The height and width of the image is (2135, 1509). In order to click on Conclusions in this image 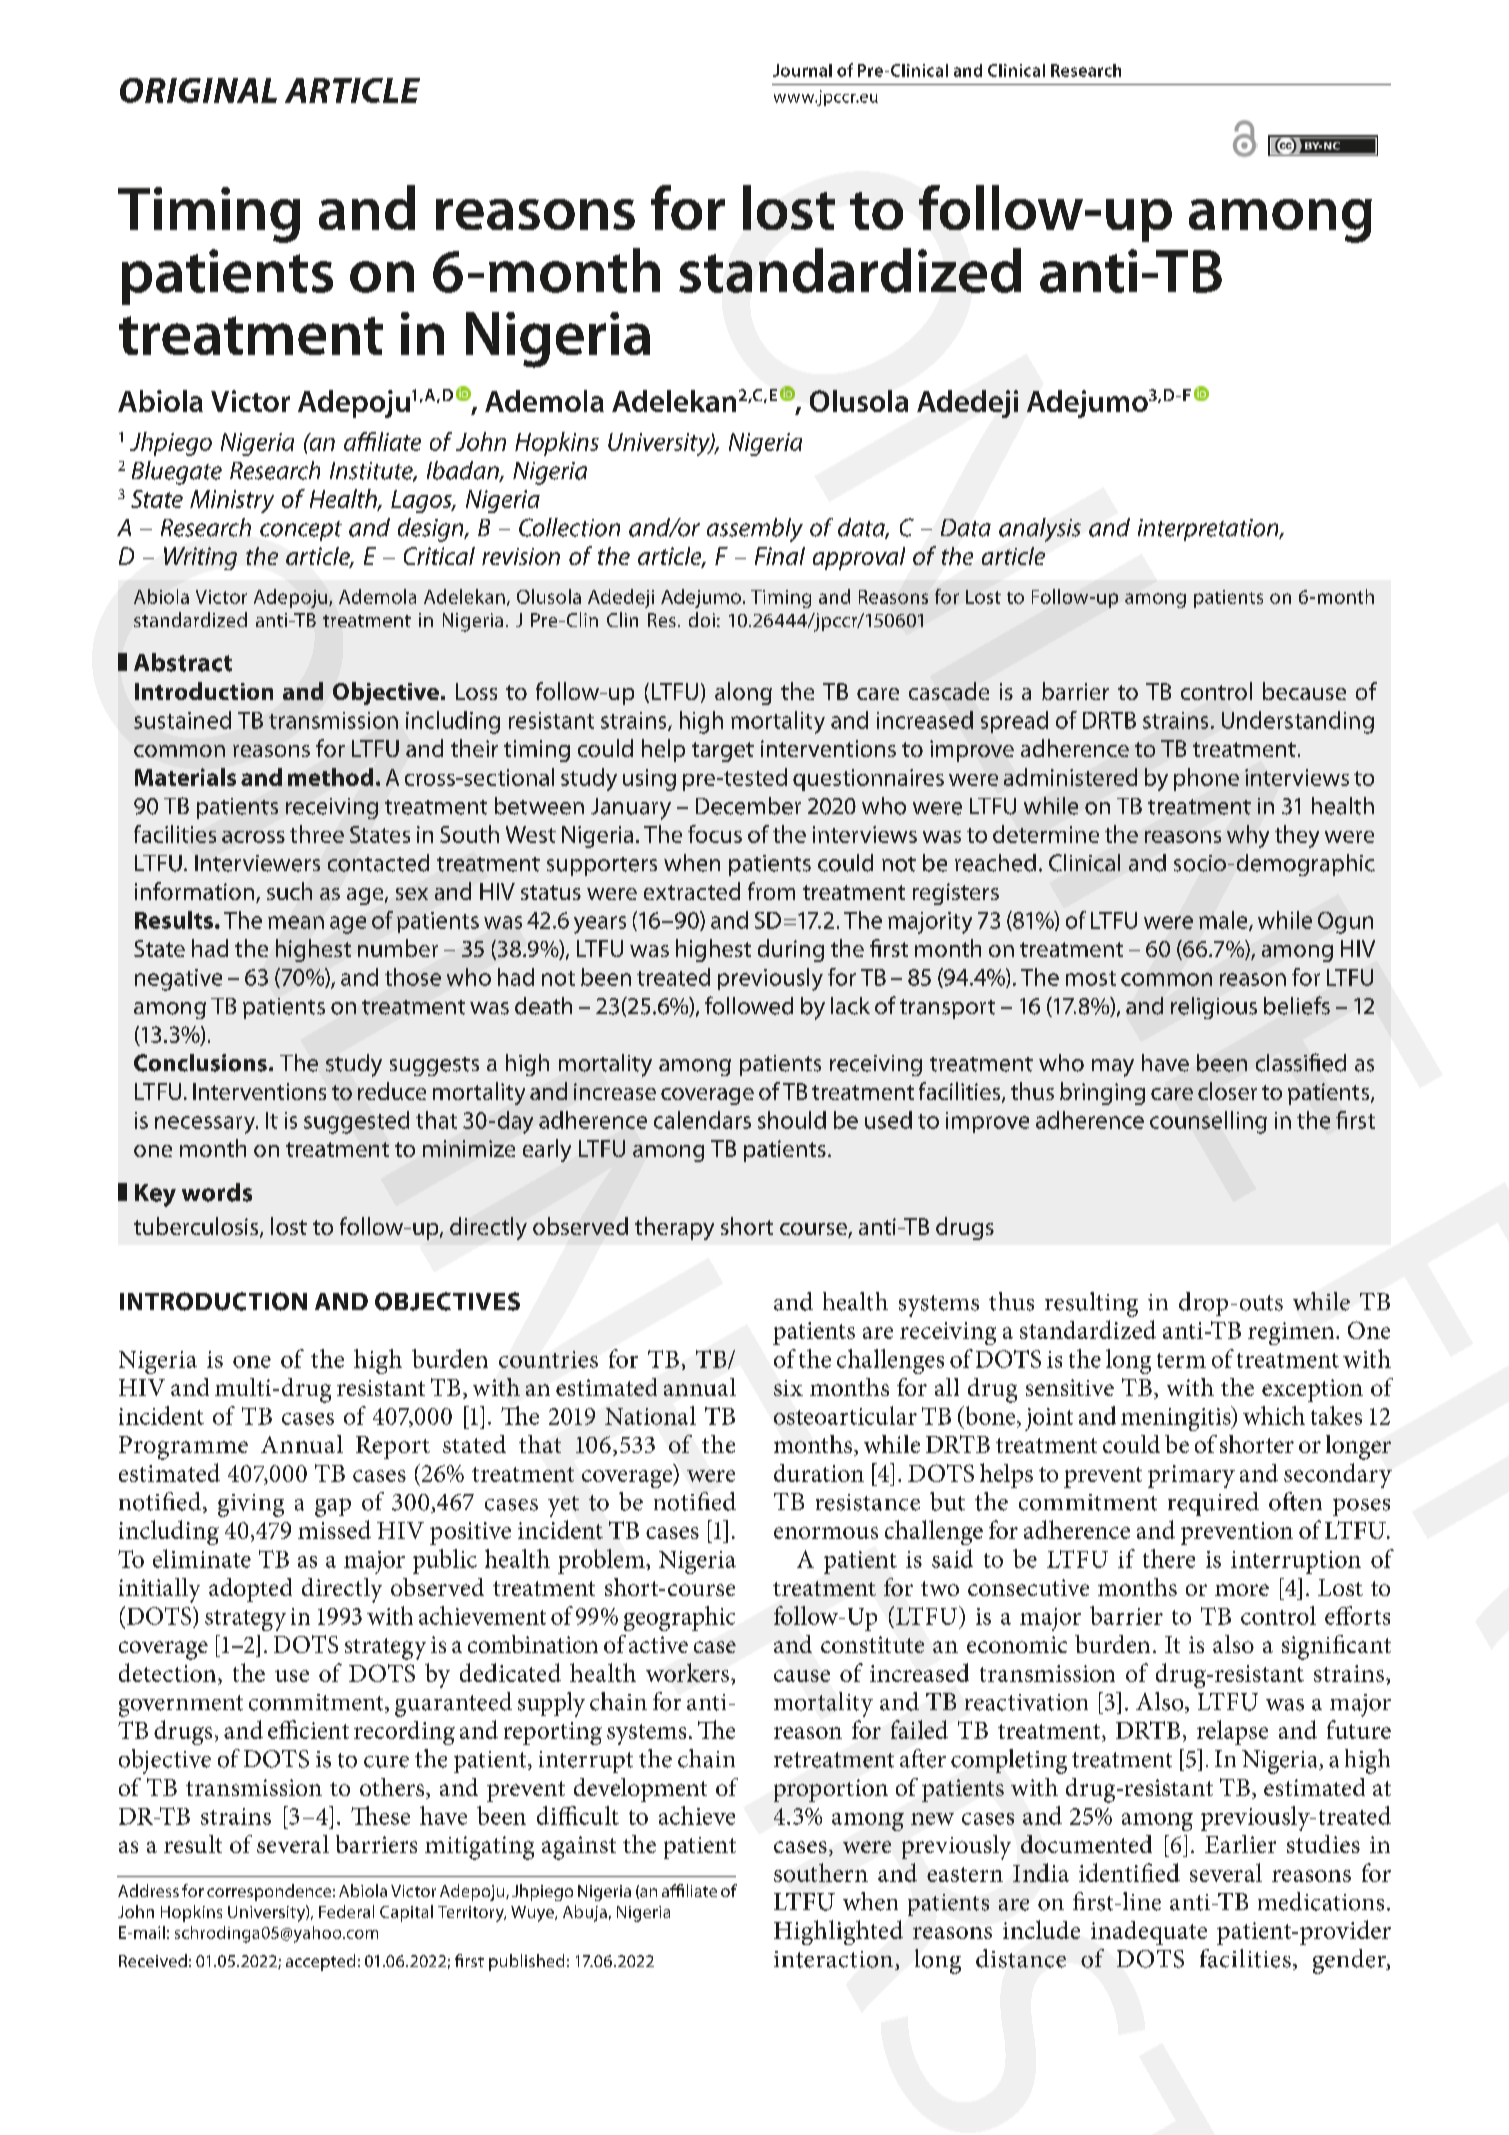, I will do `click(200, 1063)`.
